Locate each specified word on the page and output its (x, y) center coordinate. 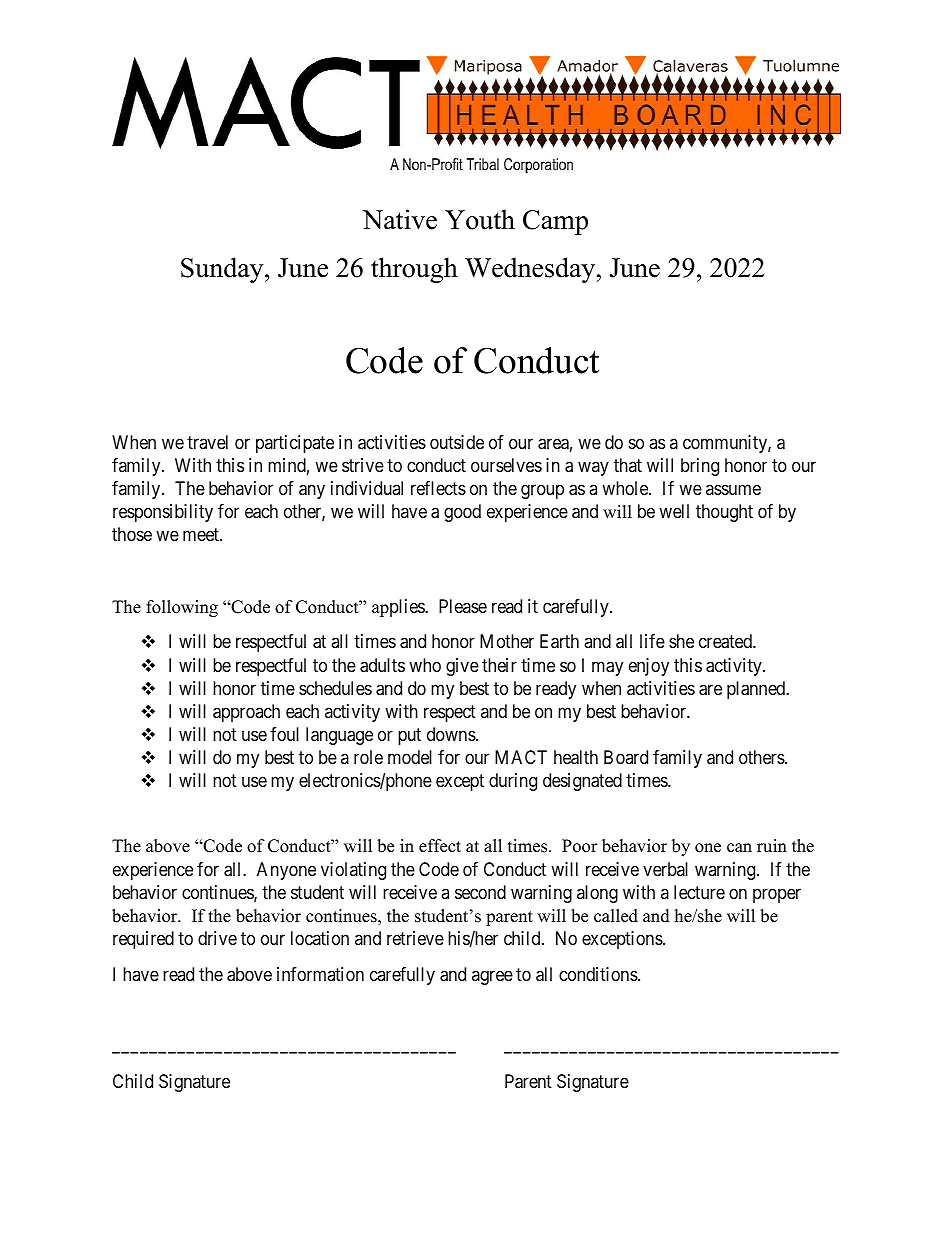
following (182, 608)
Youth (480, 219)
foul (284, 734)
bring (700, 467)
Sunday (223, 270)
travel (207, 442)
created (726, 641)
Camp (555, 222)
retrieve (415, 938)
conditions (598, 974)
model (410, 757)
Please (463, 606)
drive (217, 938)
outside (457, 442)
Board (626, 757)
